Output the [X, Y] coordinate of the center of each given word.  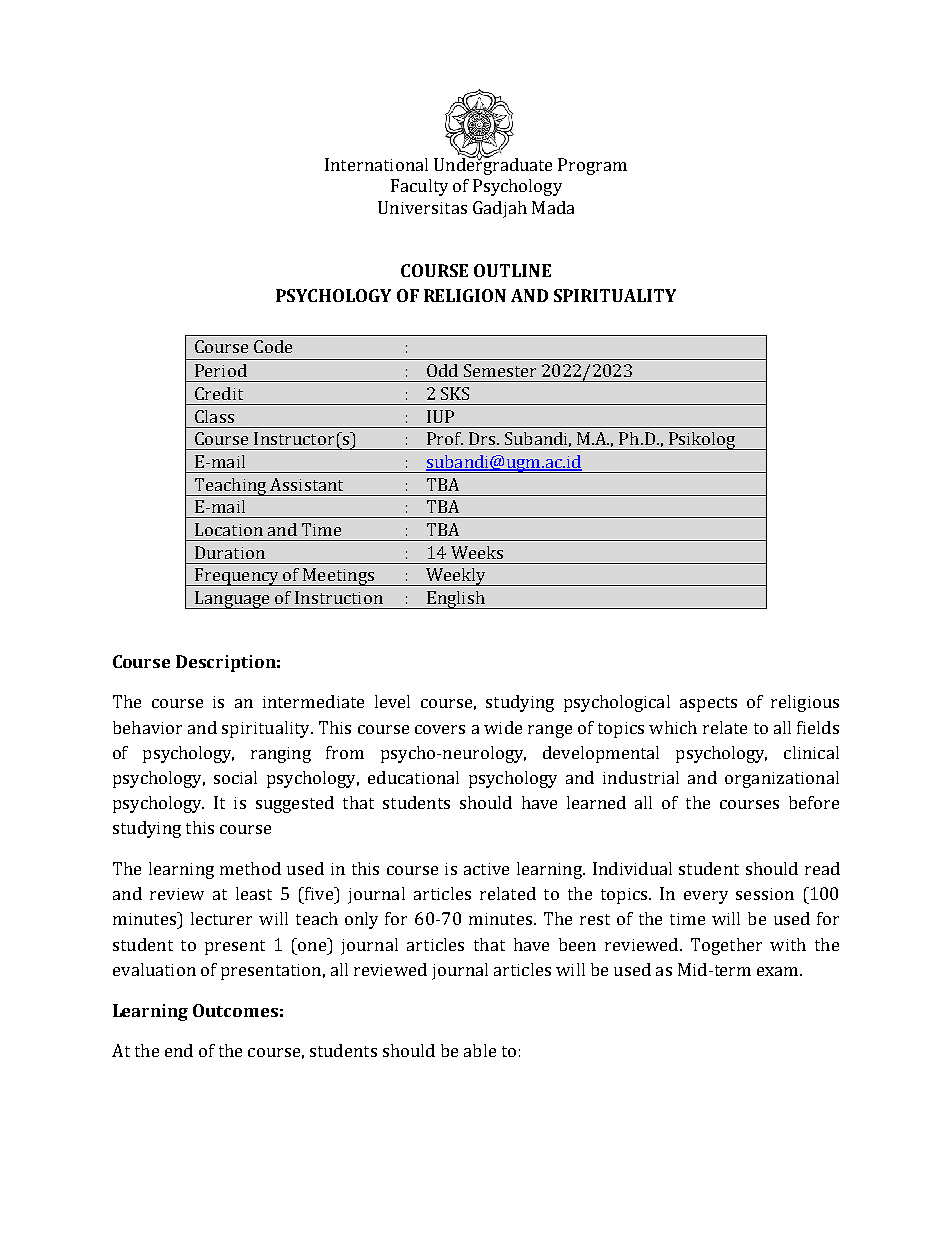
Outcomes [235, 1010]
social [235, 777]
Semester [500, 370]
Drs [482, 438]
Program [592, 166]
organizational [782, 779]
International [376, 164]
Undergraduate [493, 165]
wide [503, 727]
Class [214, 416]
